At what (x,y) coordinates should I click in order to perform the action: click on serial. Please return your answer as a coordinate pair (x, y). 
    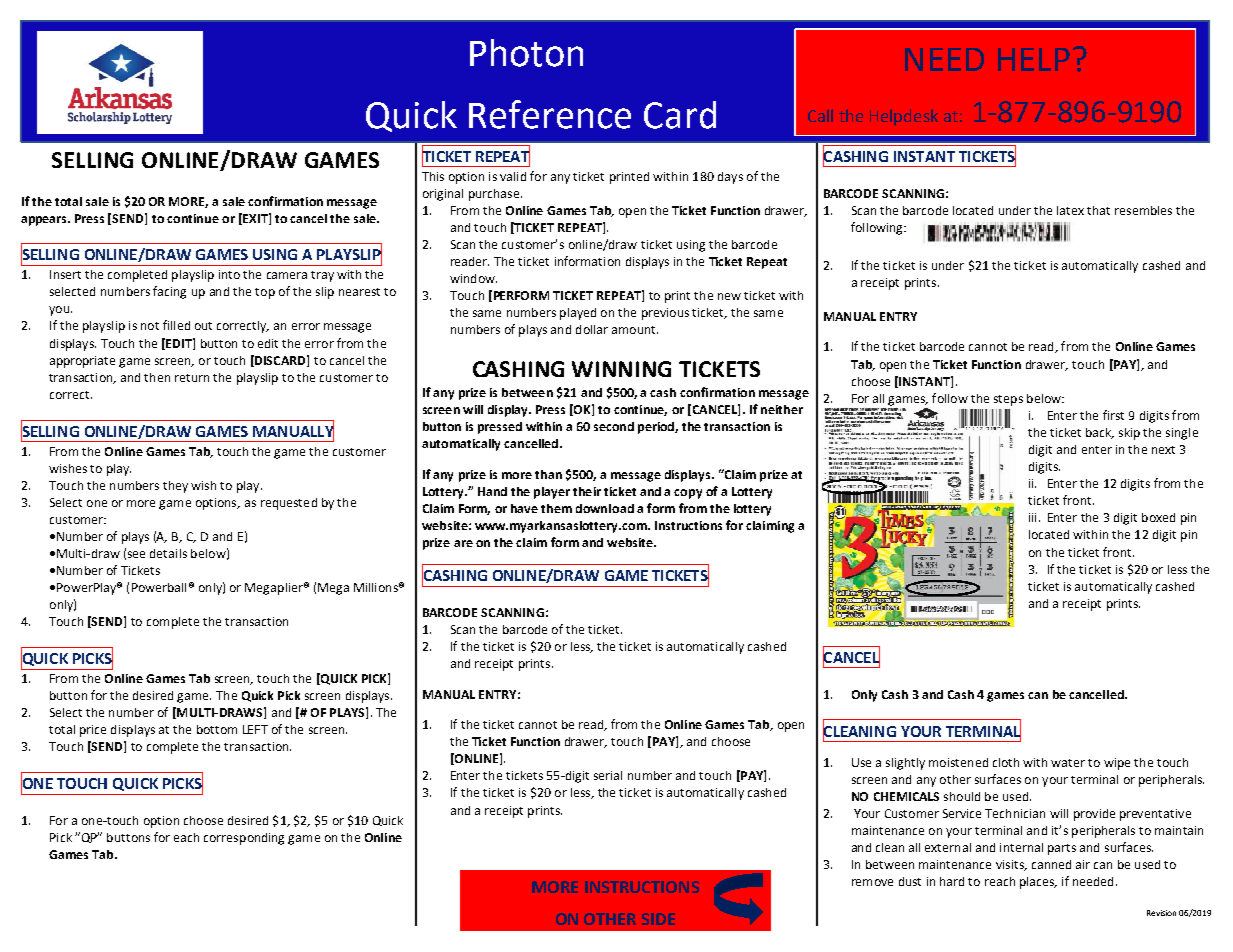
    Looking at the image, I should click on (608, 775).
